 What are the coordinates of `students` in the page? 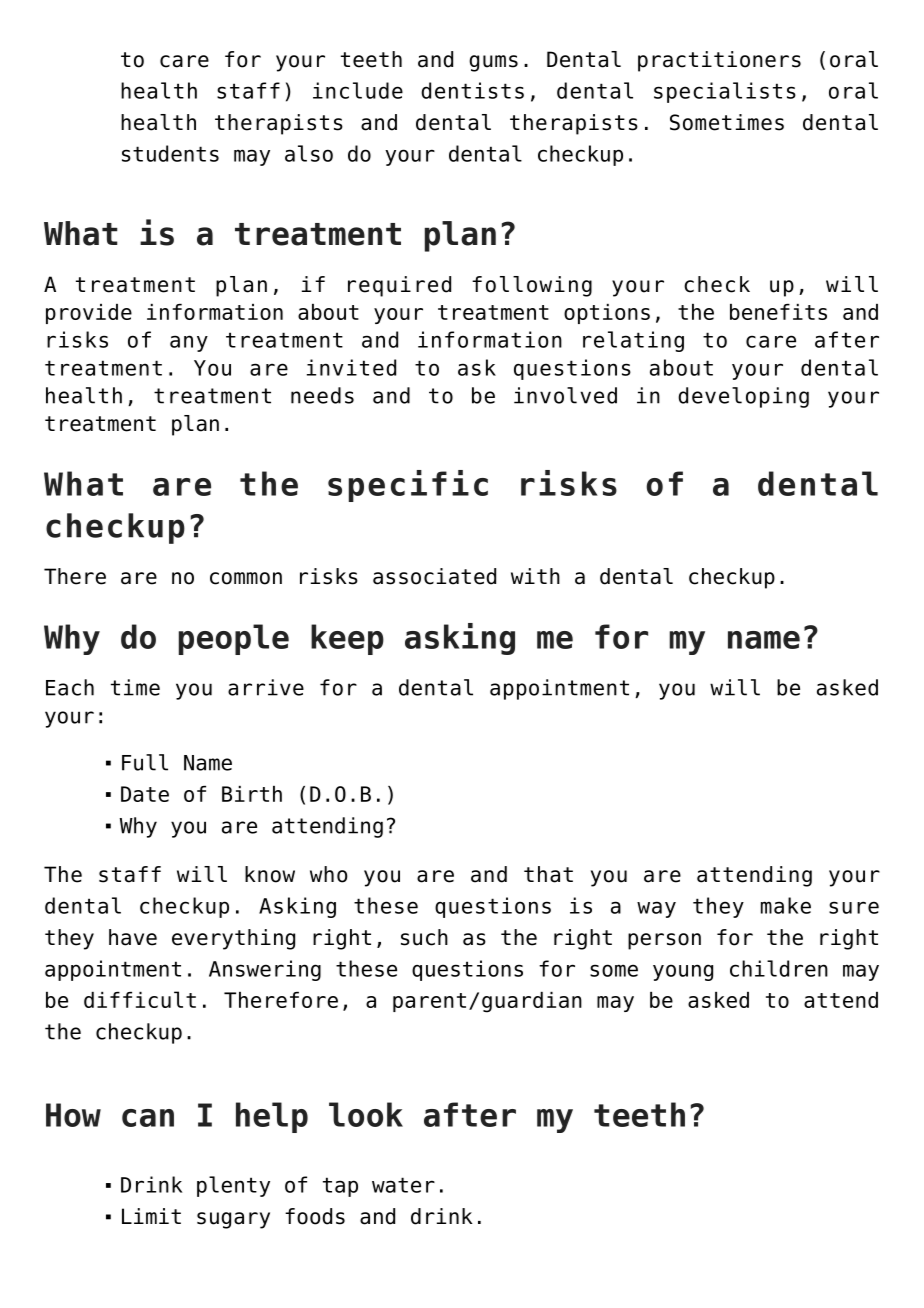 It's located at (170, 153).
